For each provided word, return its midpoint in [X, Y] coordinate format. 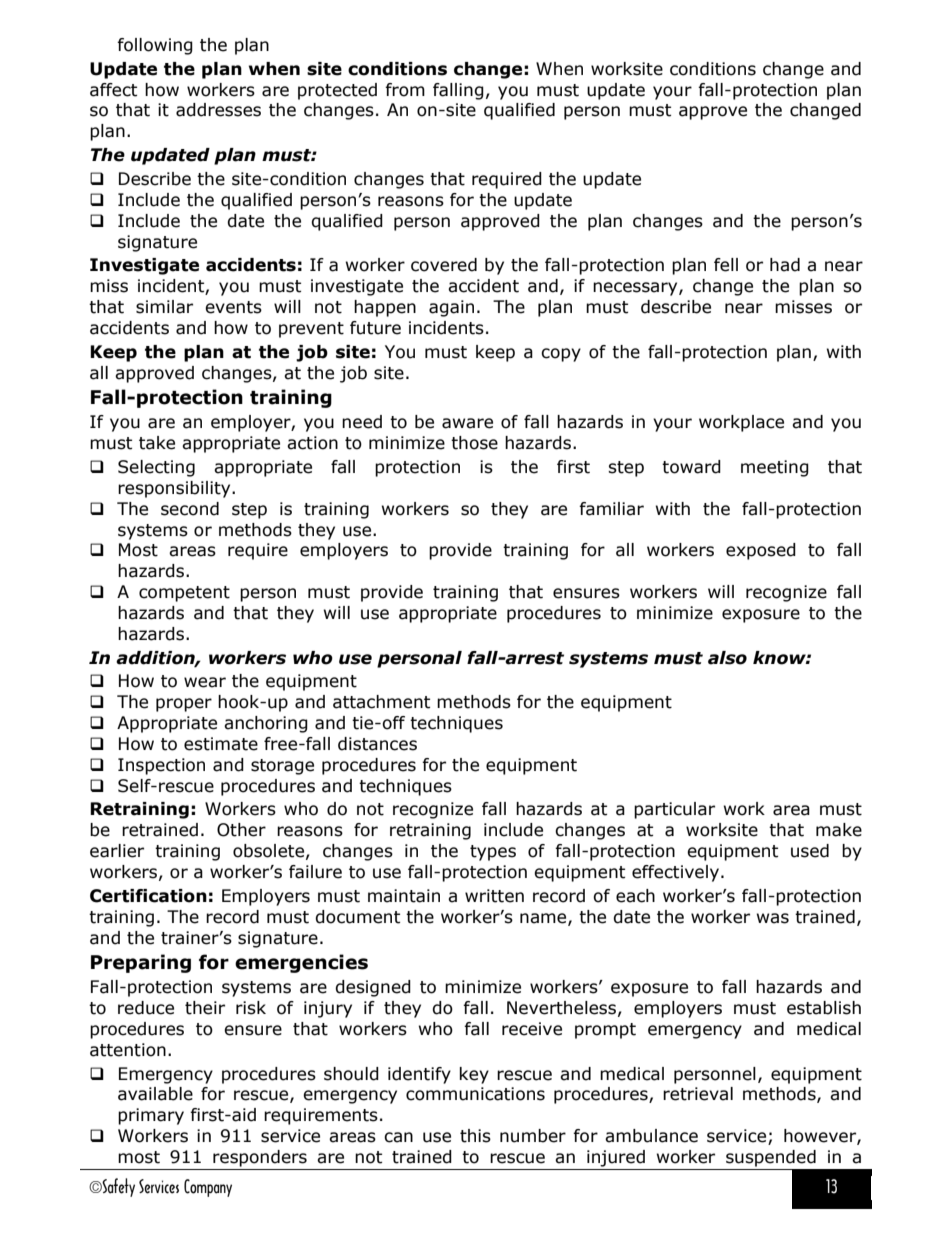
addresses [218, 110]
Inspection [161, 766]
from [405, 90]
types [493, 853]
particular [674, 810]
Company [208, 1188]
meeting [775, 468]
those [474, 443]
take [157, 443]
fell [726, 265]
